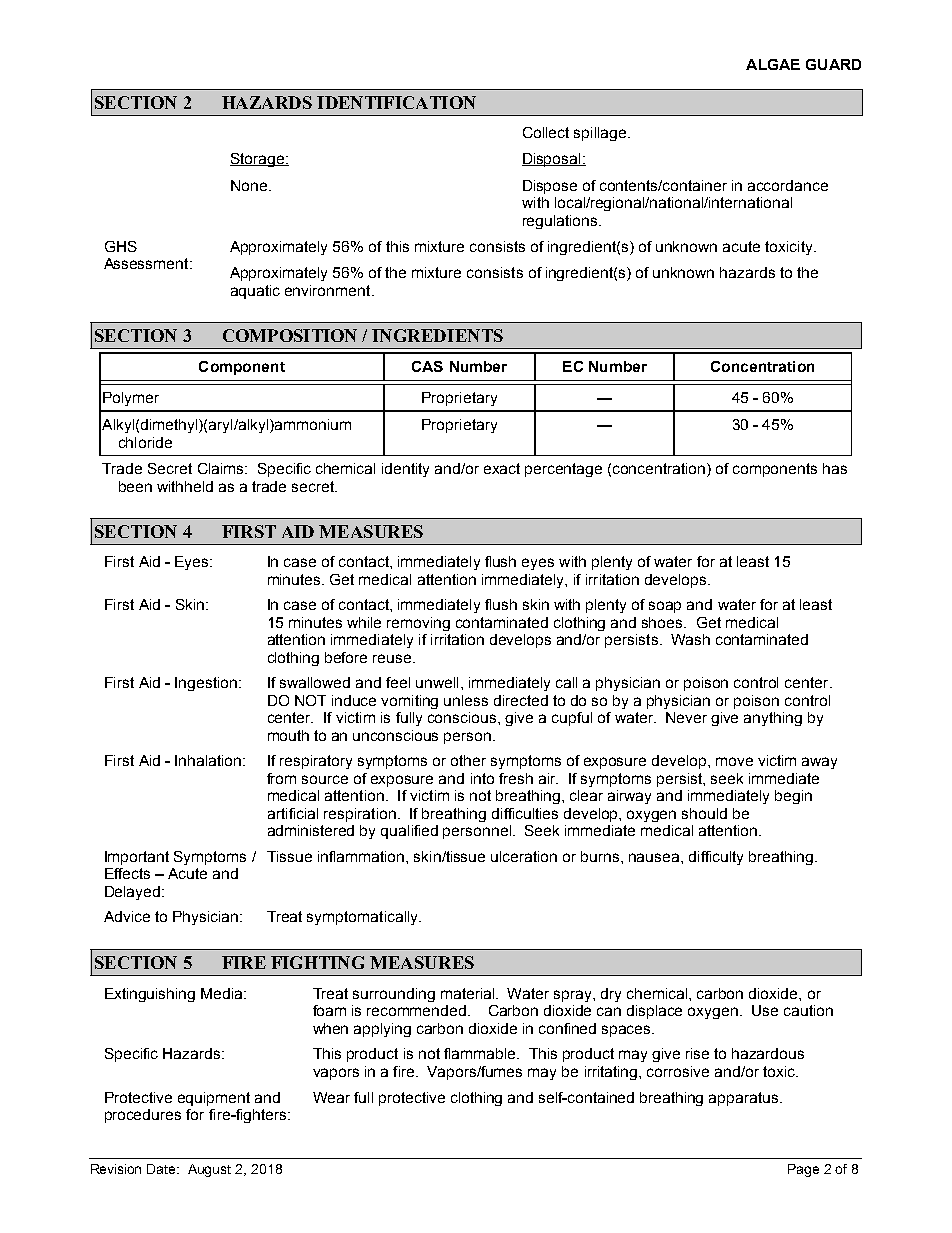 This image has width=952, height=1233. I want to click on removing, so click(418, 624).
